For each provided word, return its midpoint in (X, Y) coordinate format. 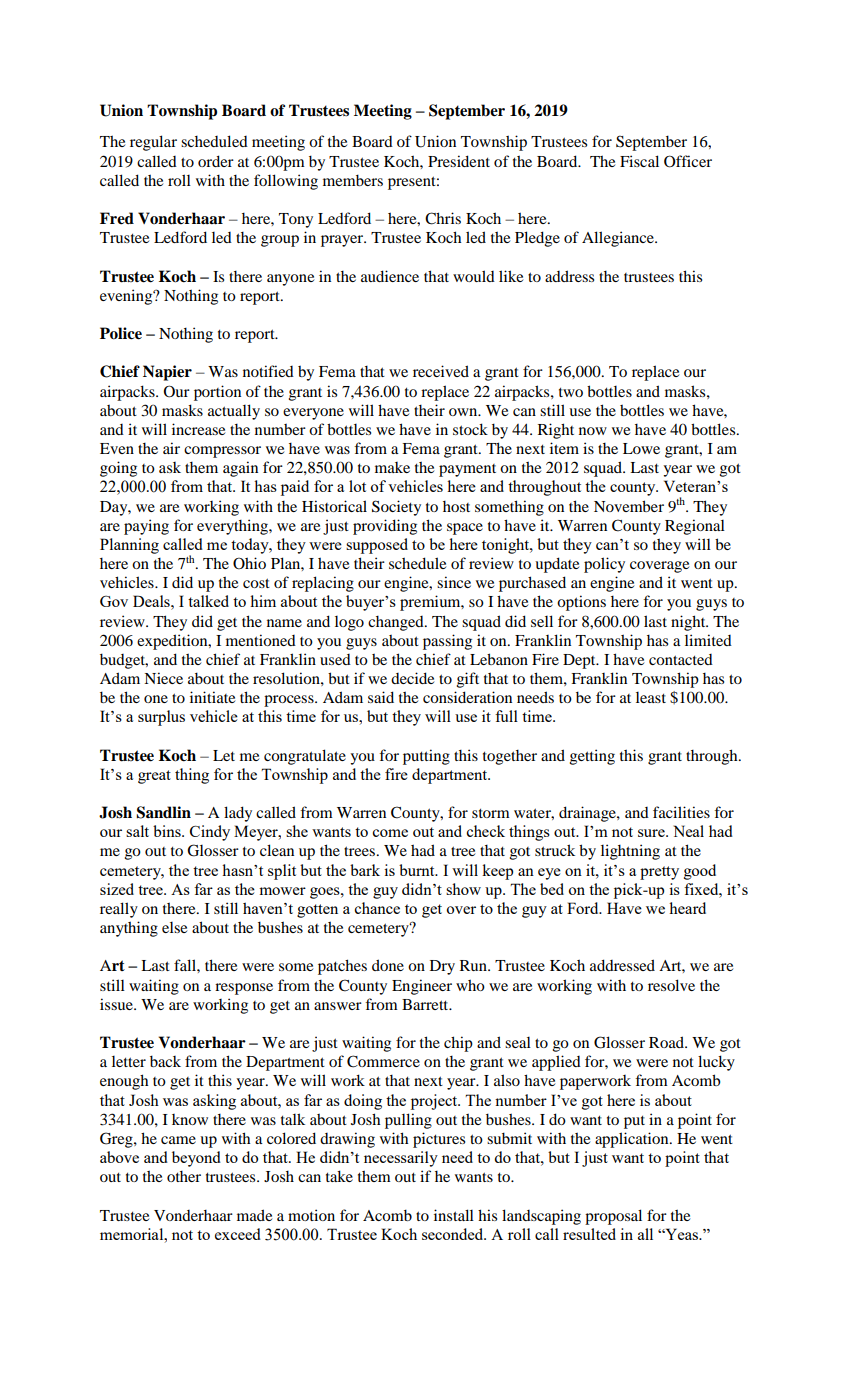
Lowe (641, 448)
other (184, 1176)
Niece (163, 678)
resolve (671, 985)
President (459, 161)
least (651, 697)
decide (412, 678)
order (216, 161)
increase (198, 429)
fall (186, 965)
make (392, 467)
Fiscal (639, 161)
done (388, 965)
